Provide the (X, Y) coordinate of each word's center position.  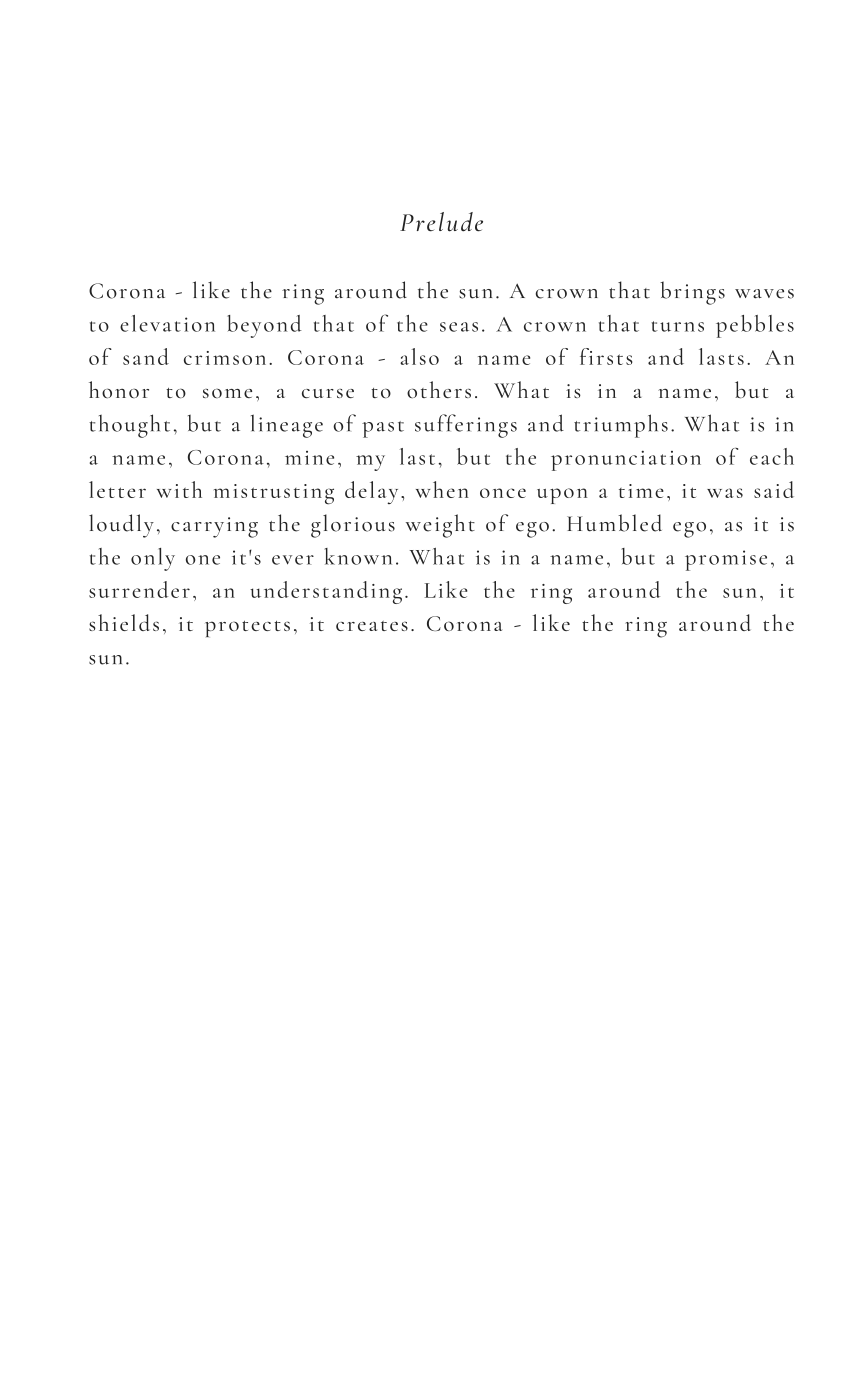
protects (247, 629)
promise (726, 560)
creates (372, 626)
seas (459, 327)
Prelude (441, 222)
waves (764, 294)
